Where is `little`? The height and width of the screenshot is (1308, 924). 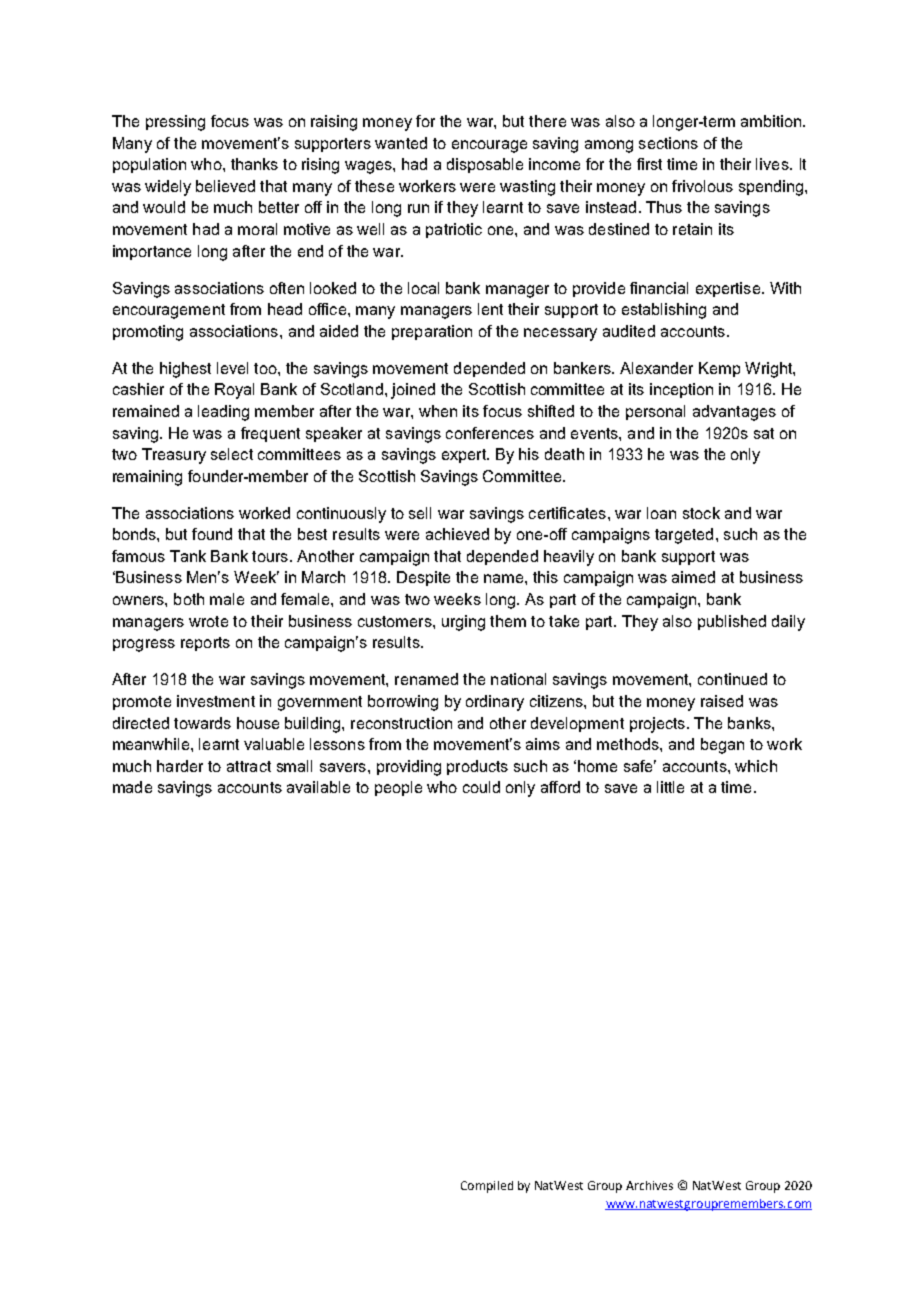
little is located at coordinates (670, 787).
